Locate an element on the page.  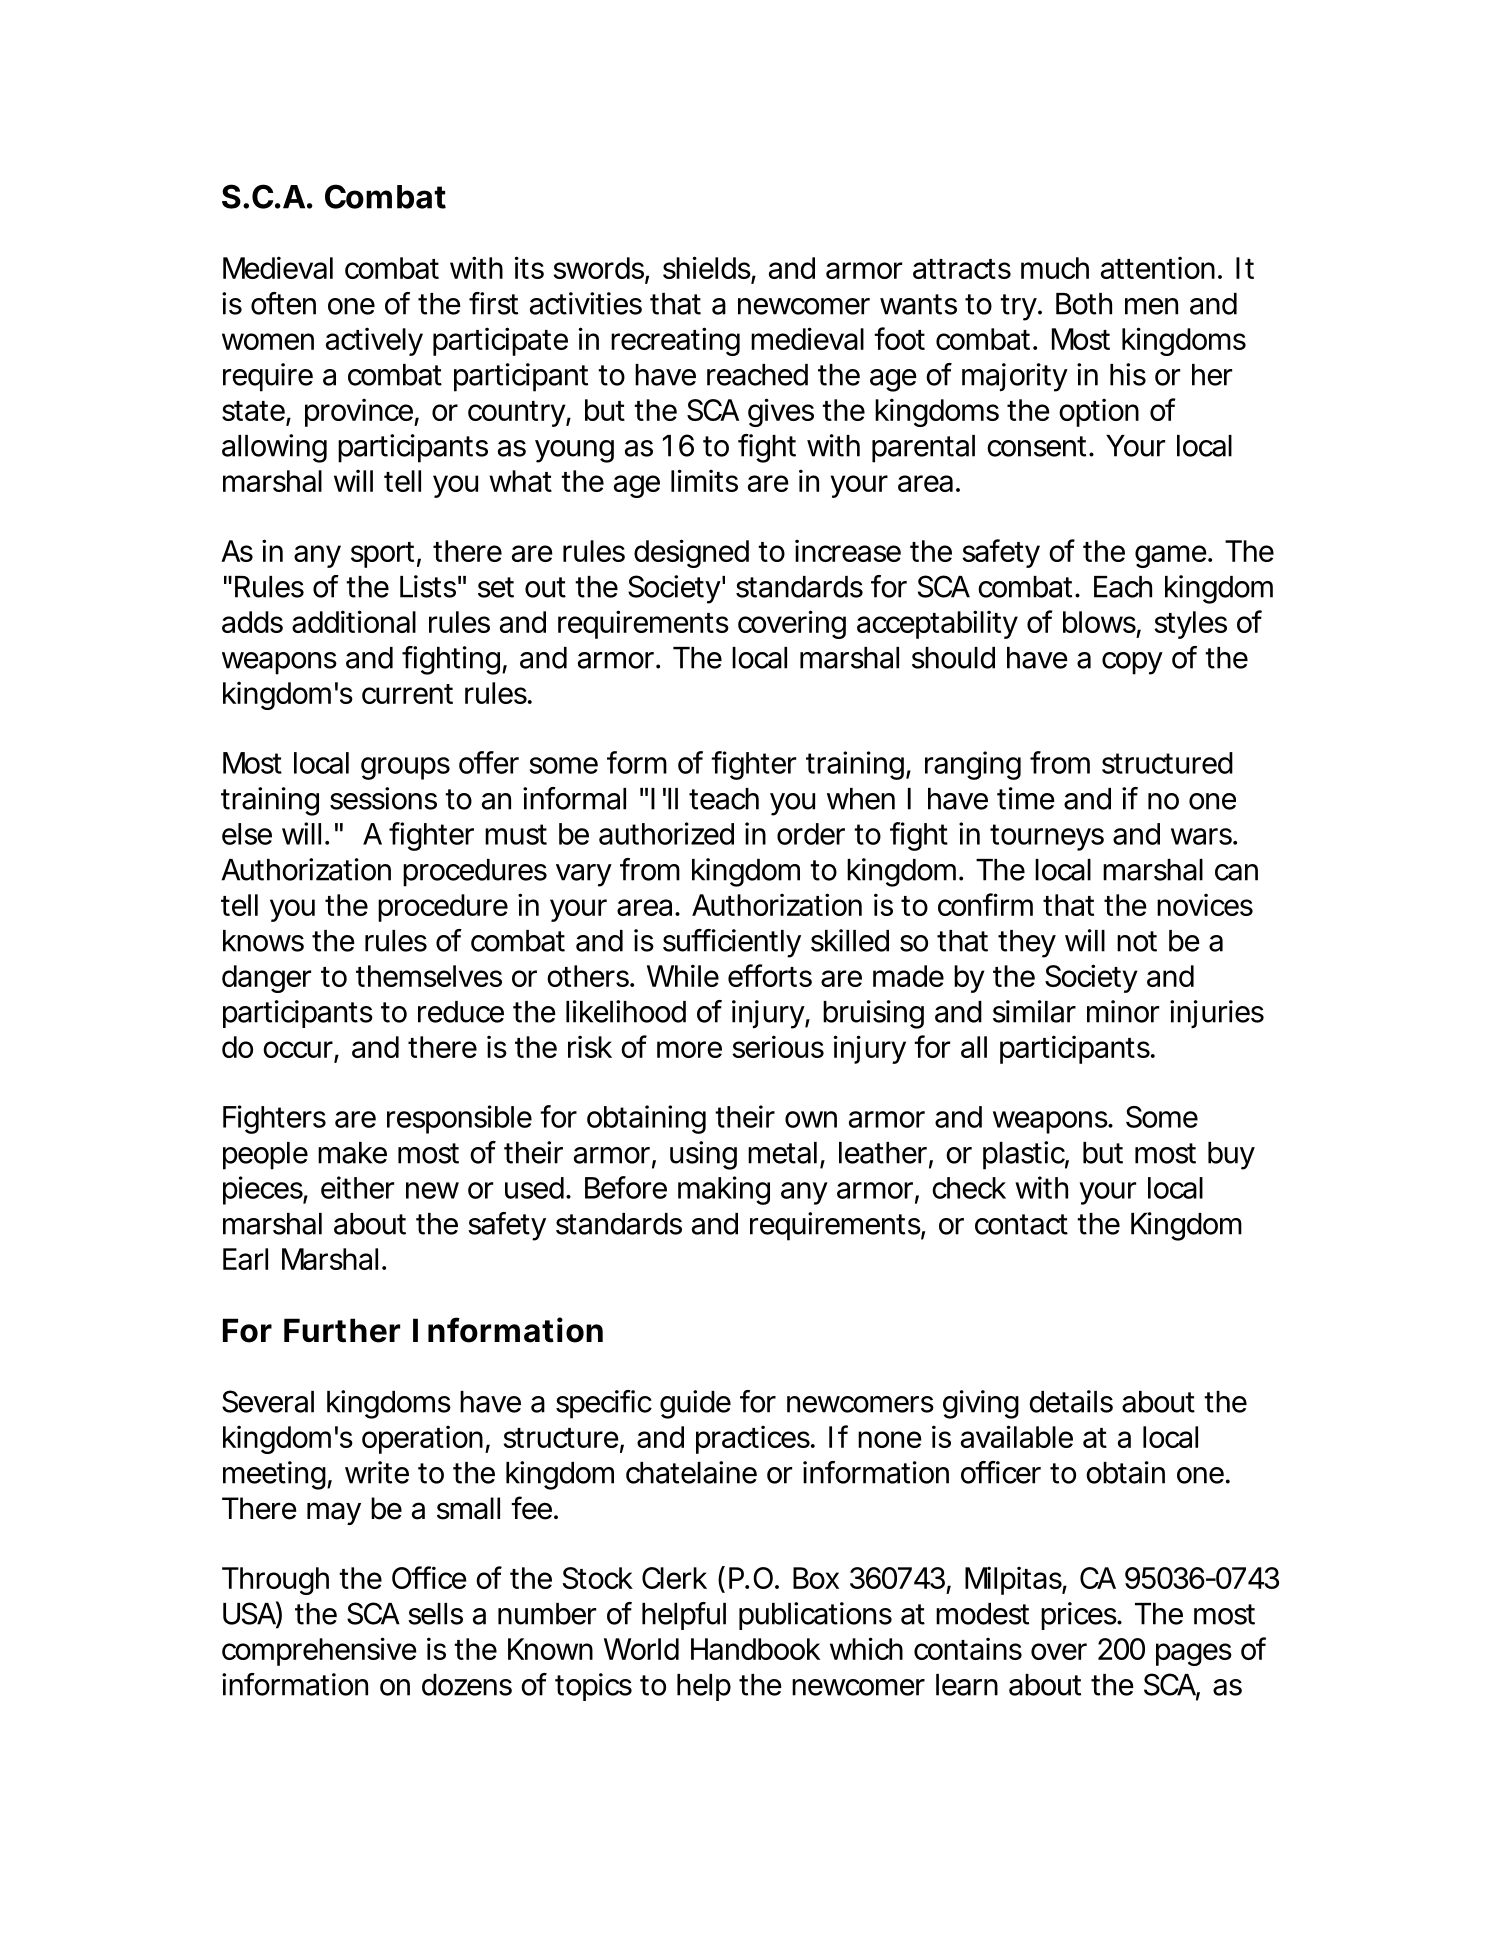
prices is located at coordinates (1080, 1616).
